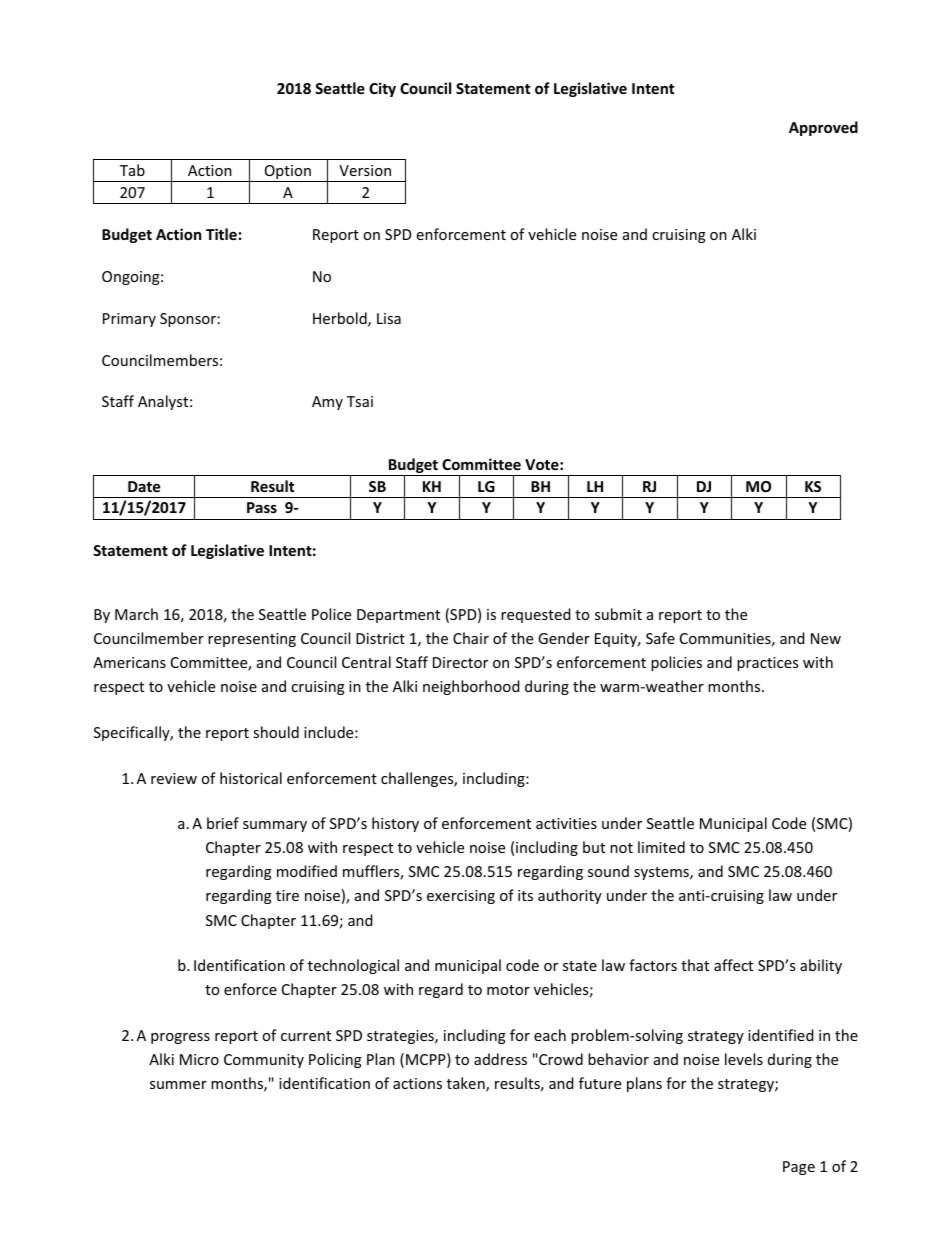 Image resolution: width=952 pixels, height=1233 pixels. What do you see at coordinates (823, 128) in the screenshot?
I see `Approved` at bounding box center [823, 128].
